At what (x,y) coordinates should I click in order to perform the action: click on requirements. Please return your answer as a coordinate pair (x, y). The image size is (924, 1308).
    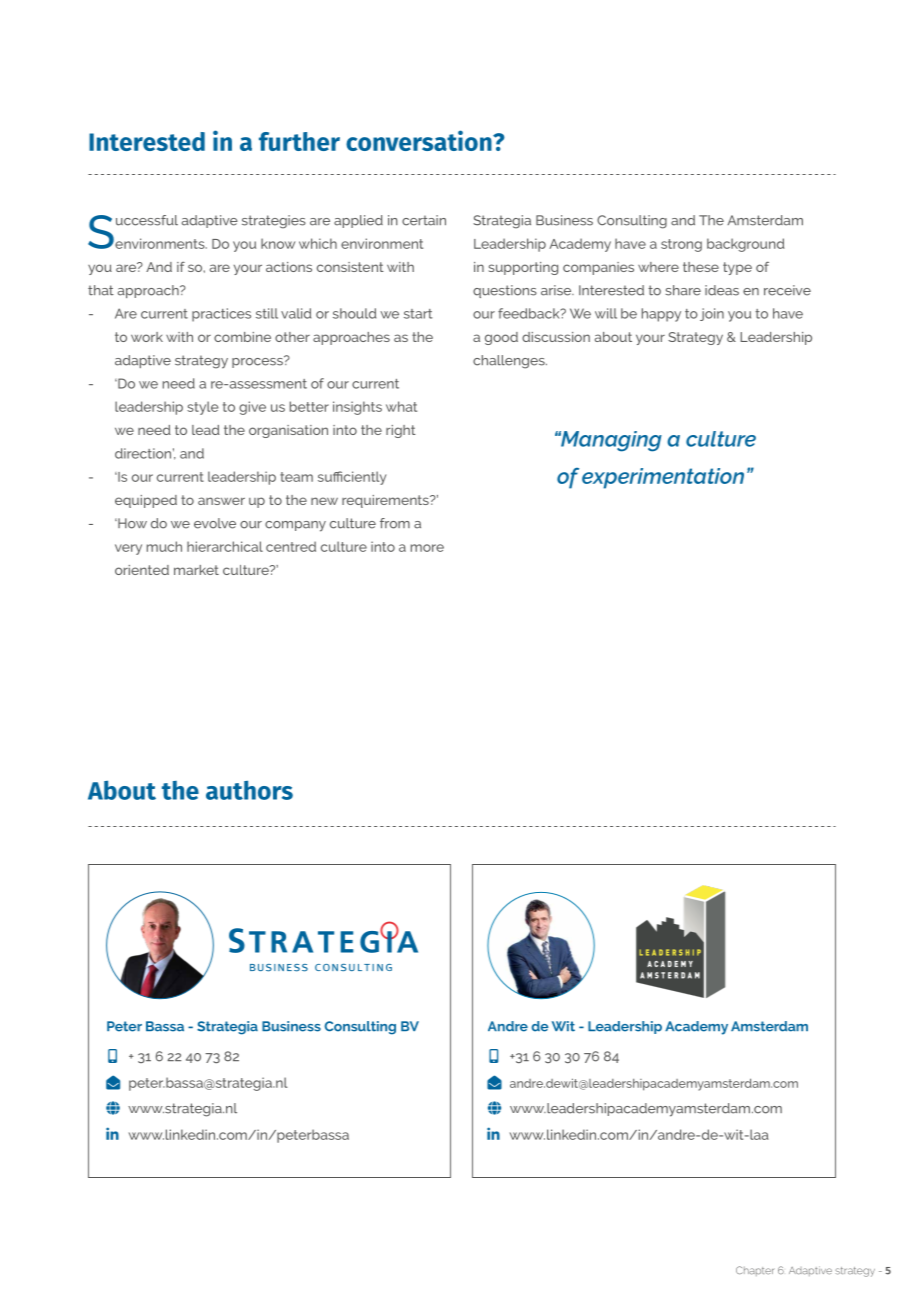
    Looking at the image, I should click on (386, 501).
